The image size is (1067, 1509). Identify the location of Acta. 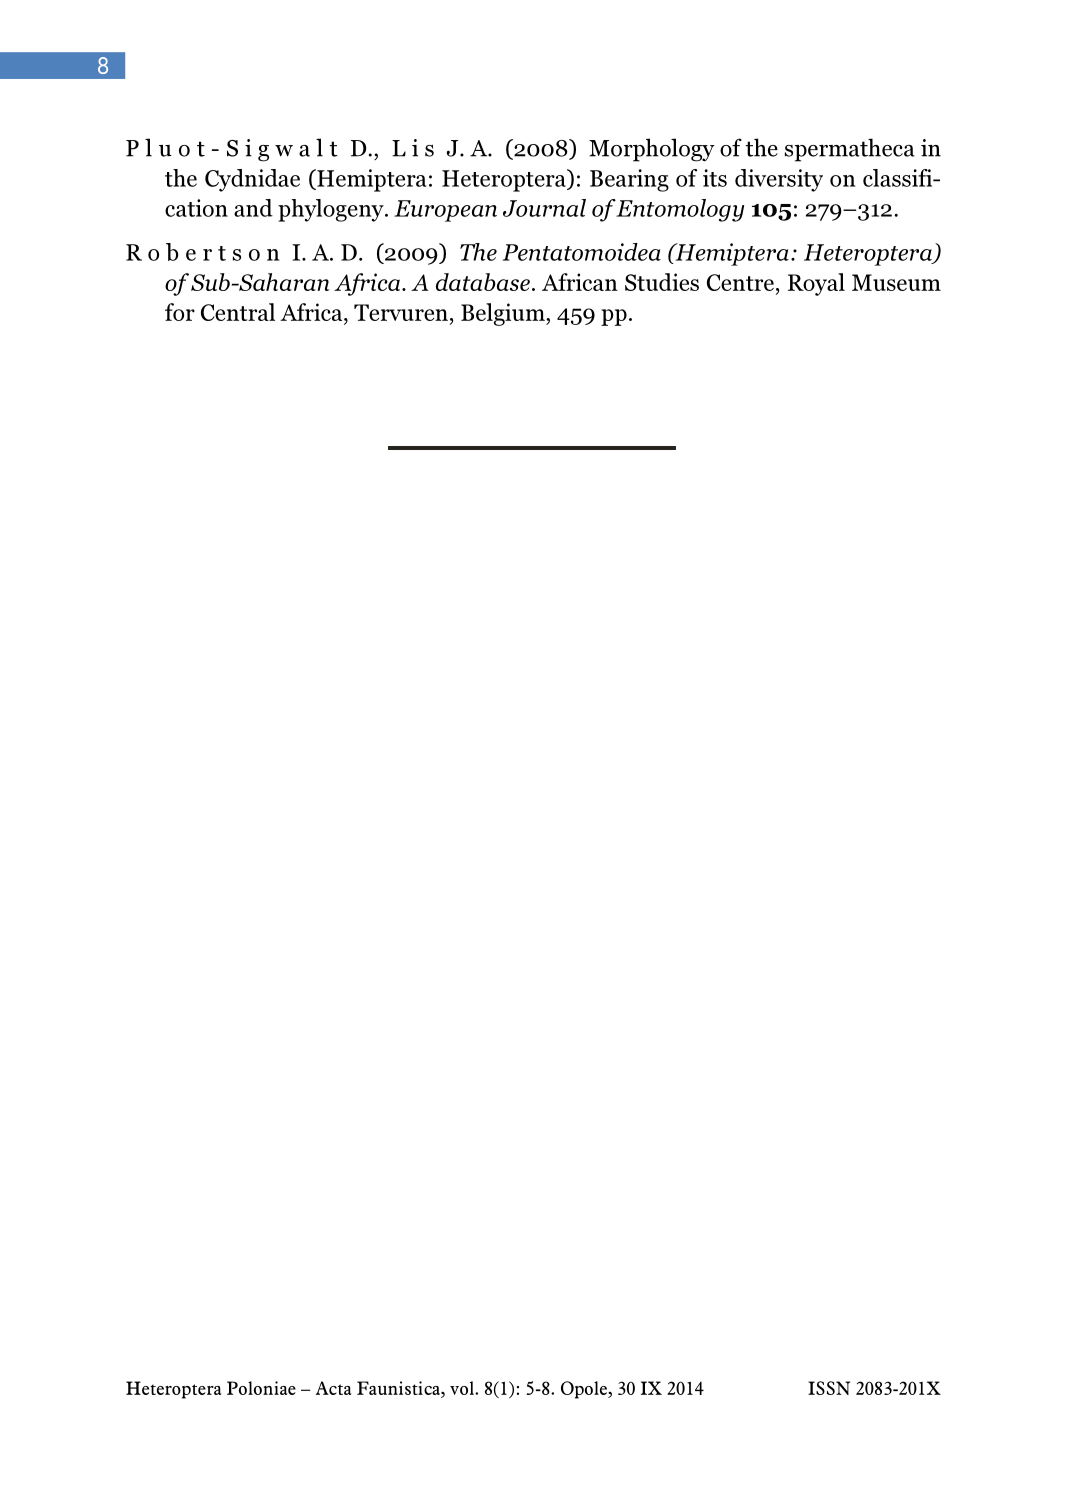
(333, 1388).
